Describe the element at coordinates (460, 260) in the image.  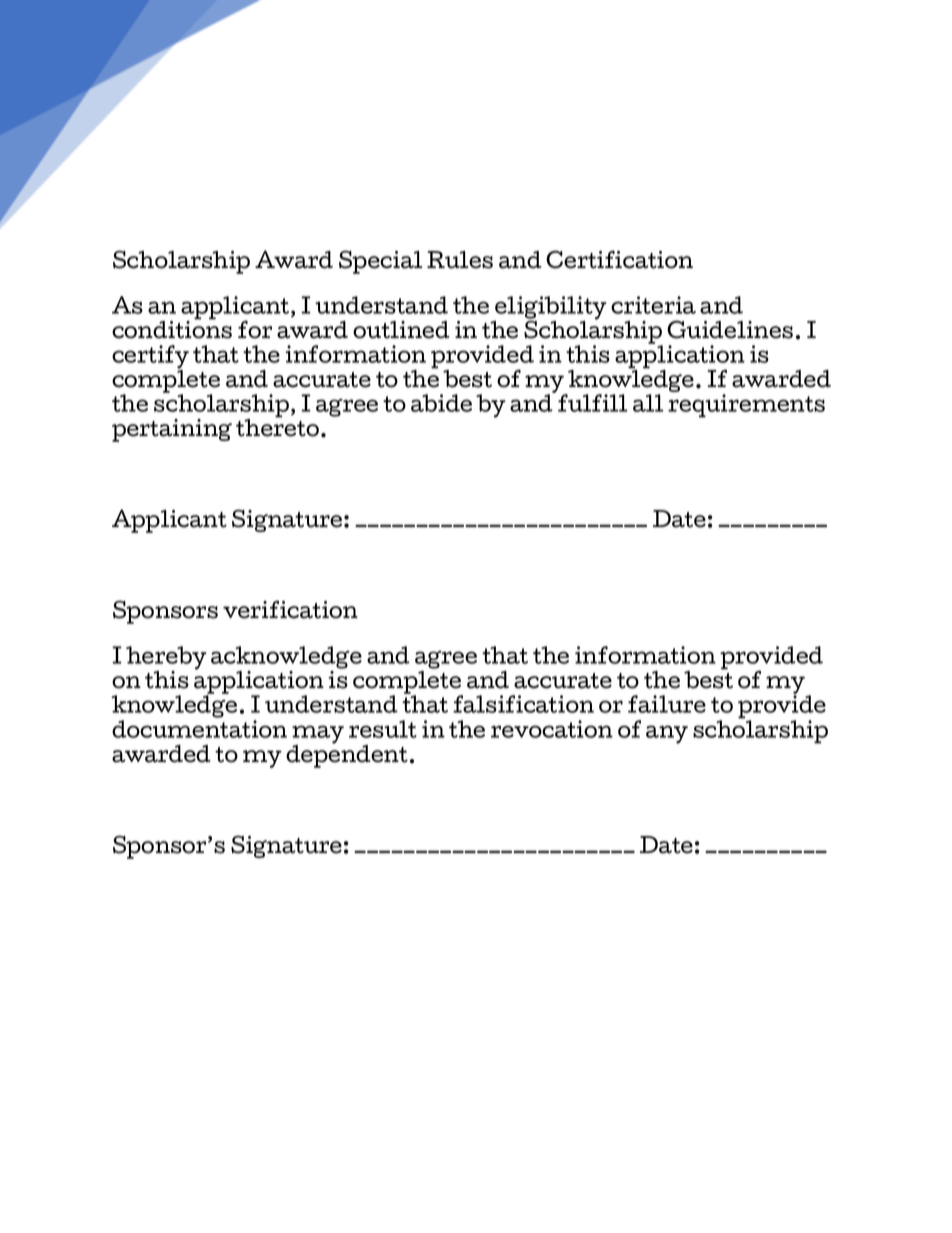
I see `Rules` at that location.
